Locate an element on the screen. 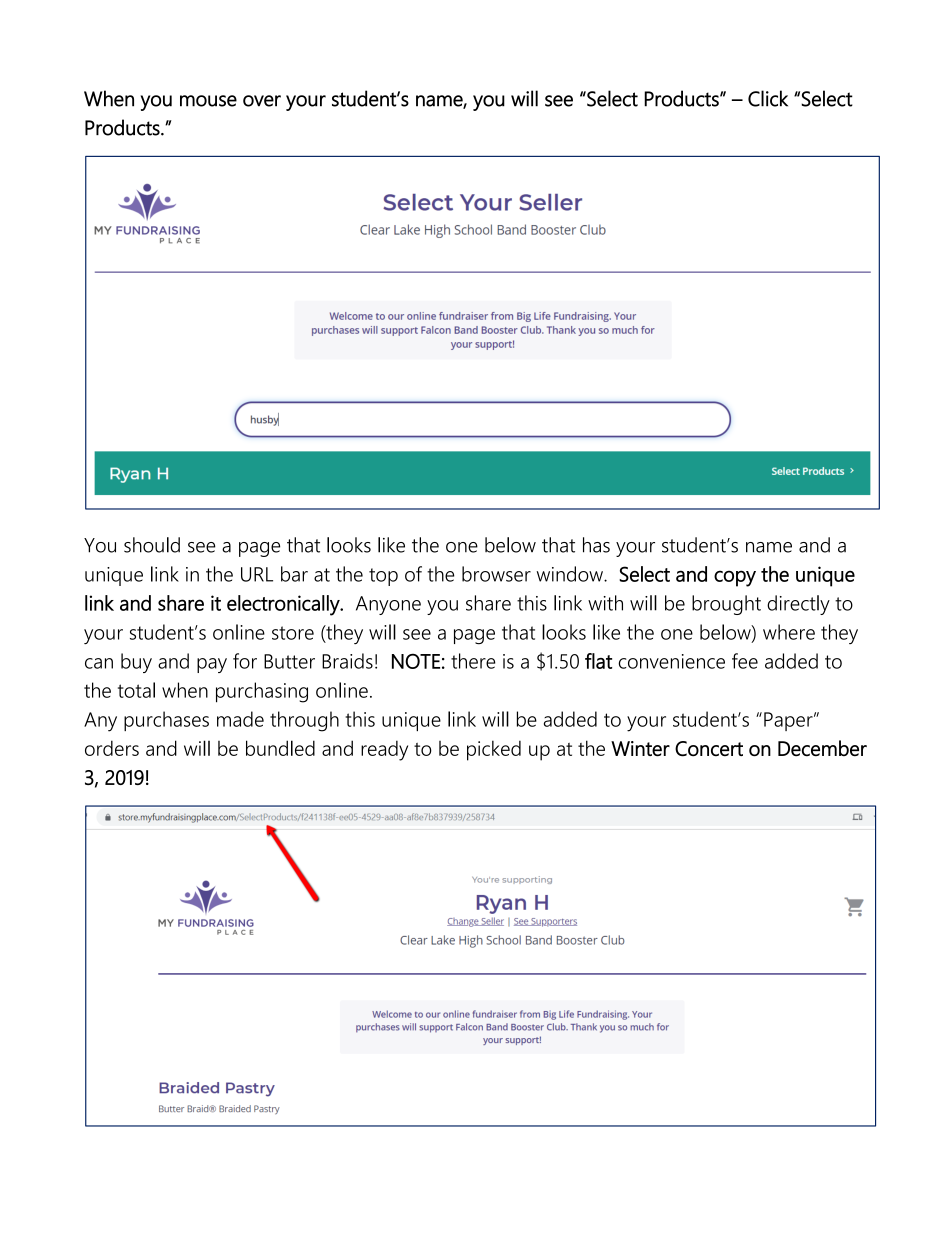  browser is located at coordinates (496, 574).
